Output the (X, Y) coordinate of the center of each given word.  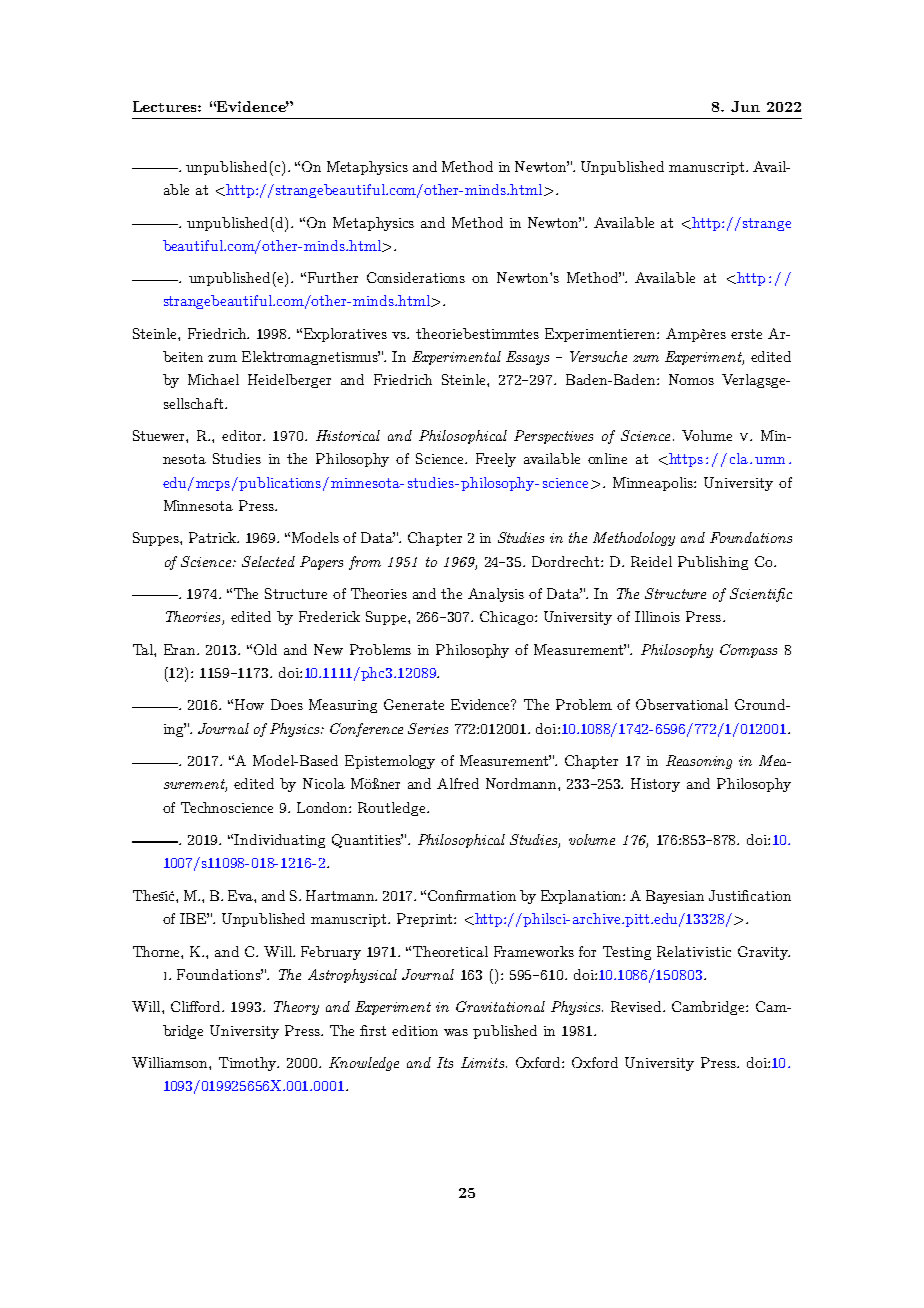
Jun (745, 106)
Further (333, 277)
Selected (268, 561)
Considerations (416, 277)
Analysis (496, 595)
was (456, 1032)
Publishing (713, 563)
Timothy (249, 1064)
